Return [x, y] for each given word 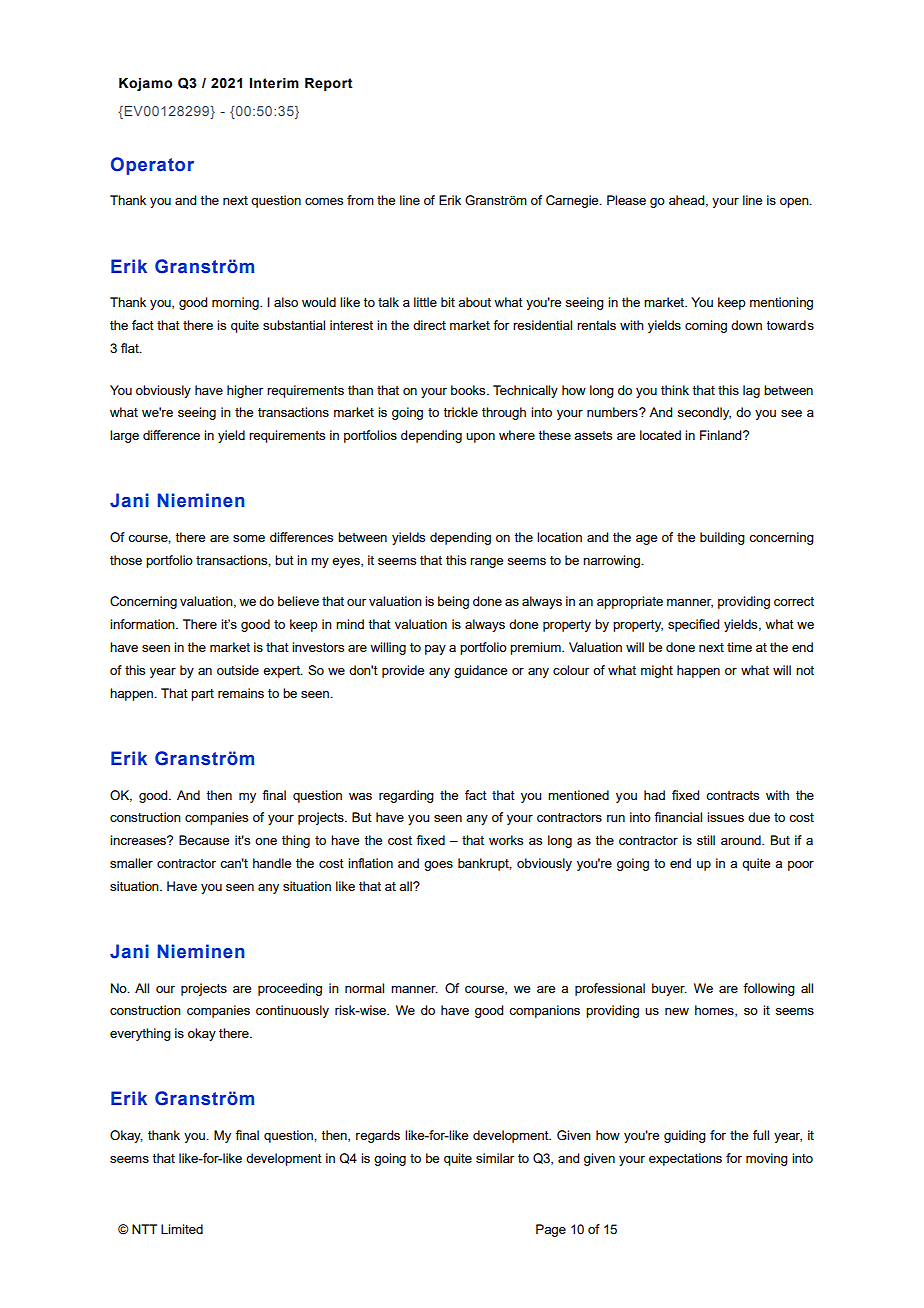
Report [329, 84]
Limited [182, 1229]
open [795, 203]
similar [495, 1158]
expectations [685, 1159]
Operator [152, 166]
